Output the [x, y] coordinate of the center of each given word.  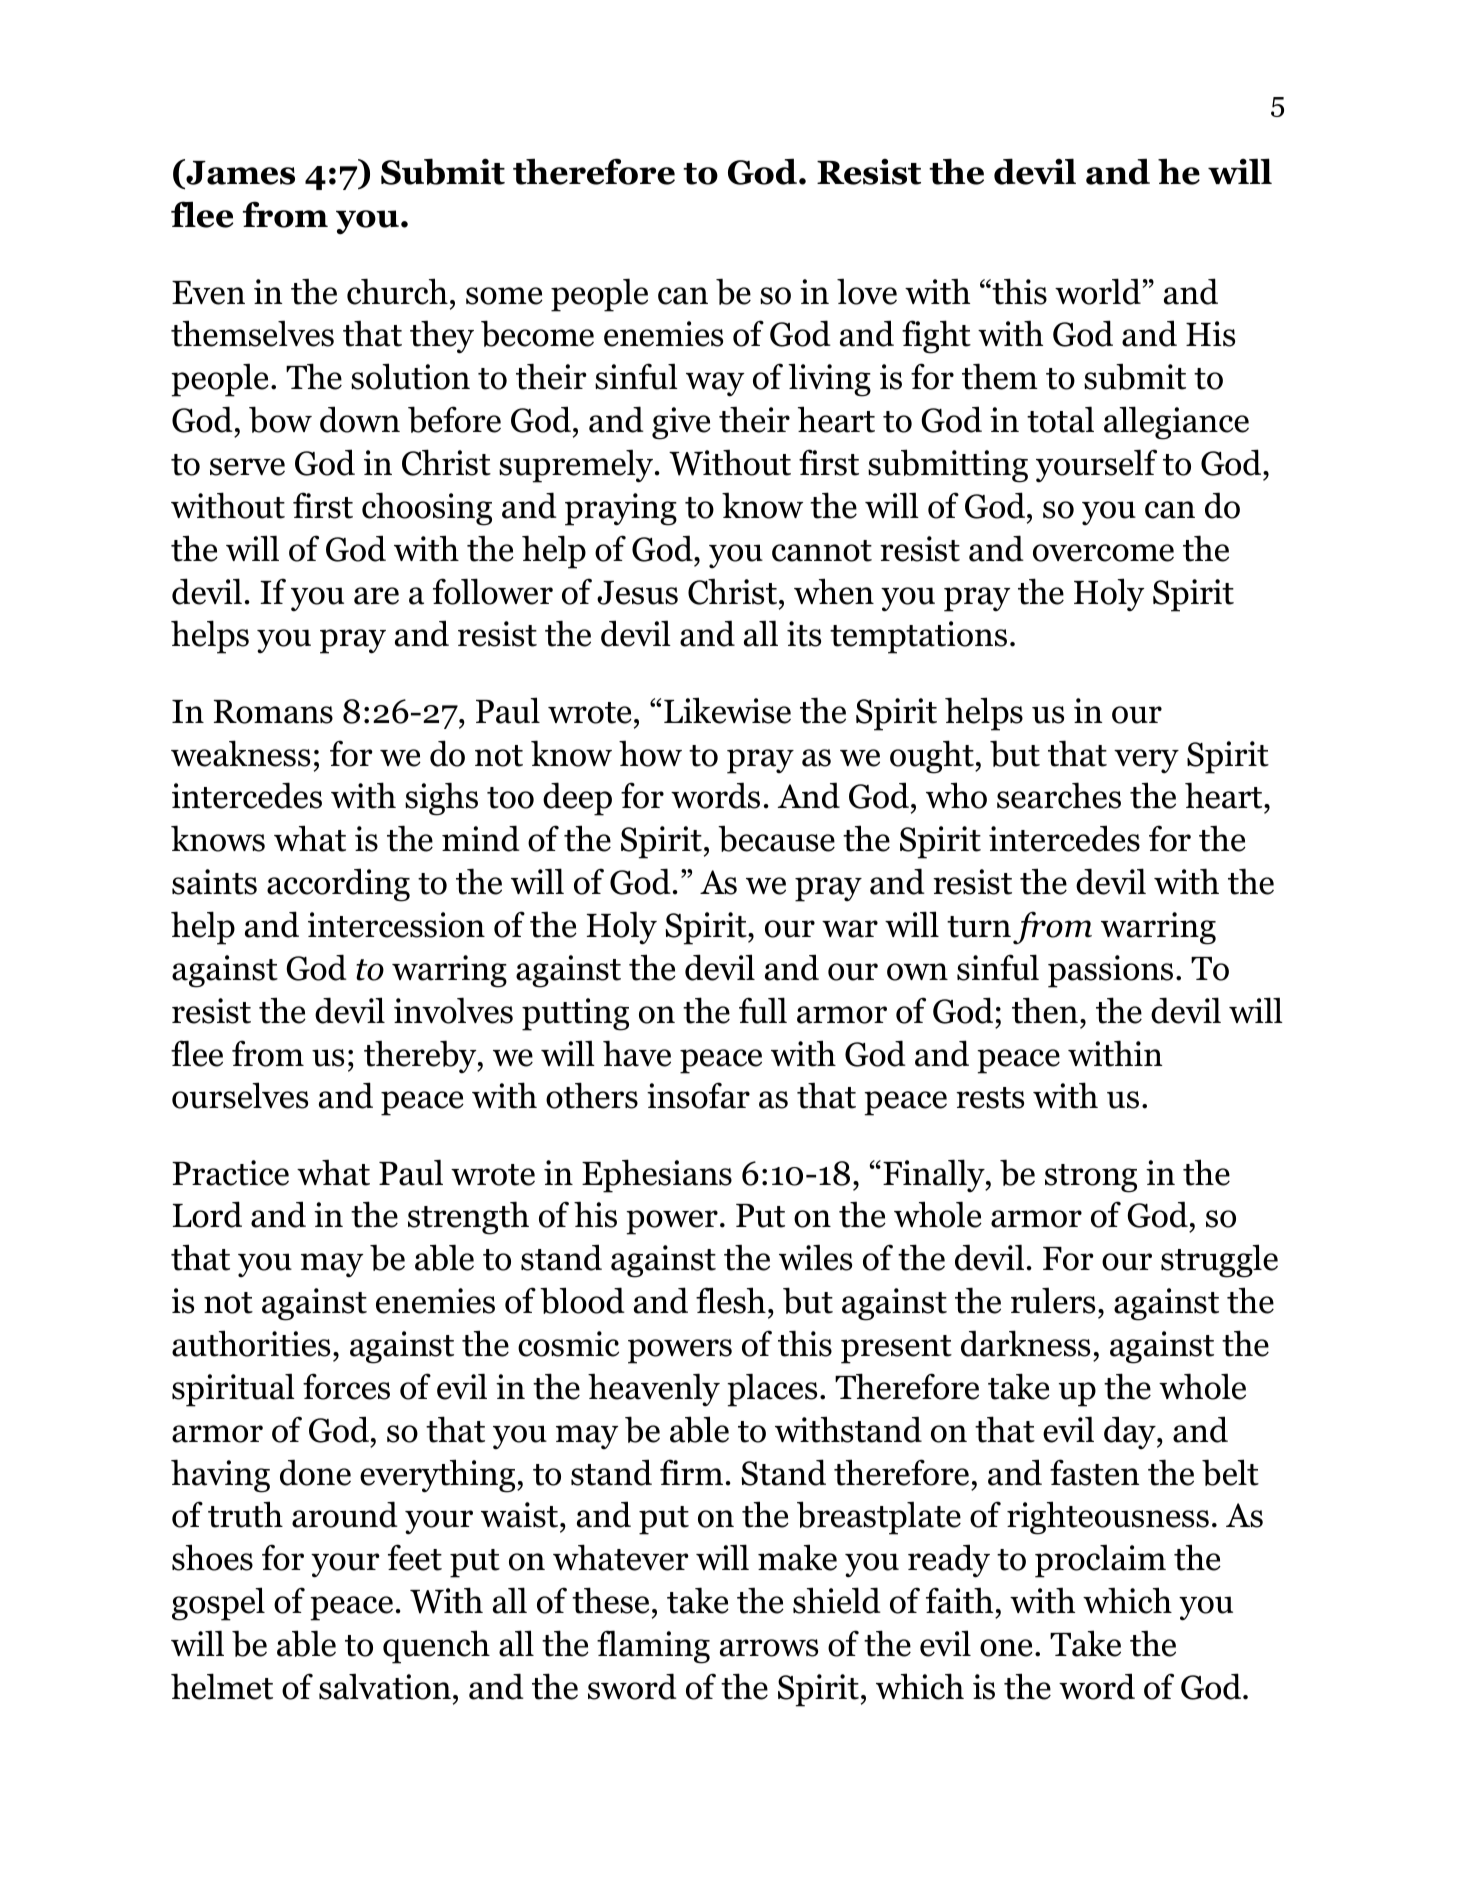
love [867, 291]
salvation [385, 1686]
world [1098, 291]
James [239, 173]
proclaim [1100, 1561]
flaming [653, 1647]
